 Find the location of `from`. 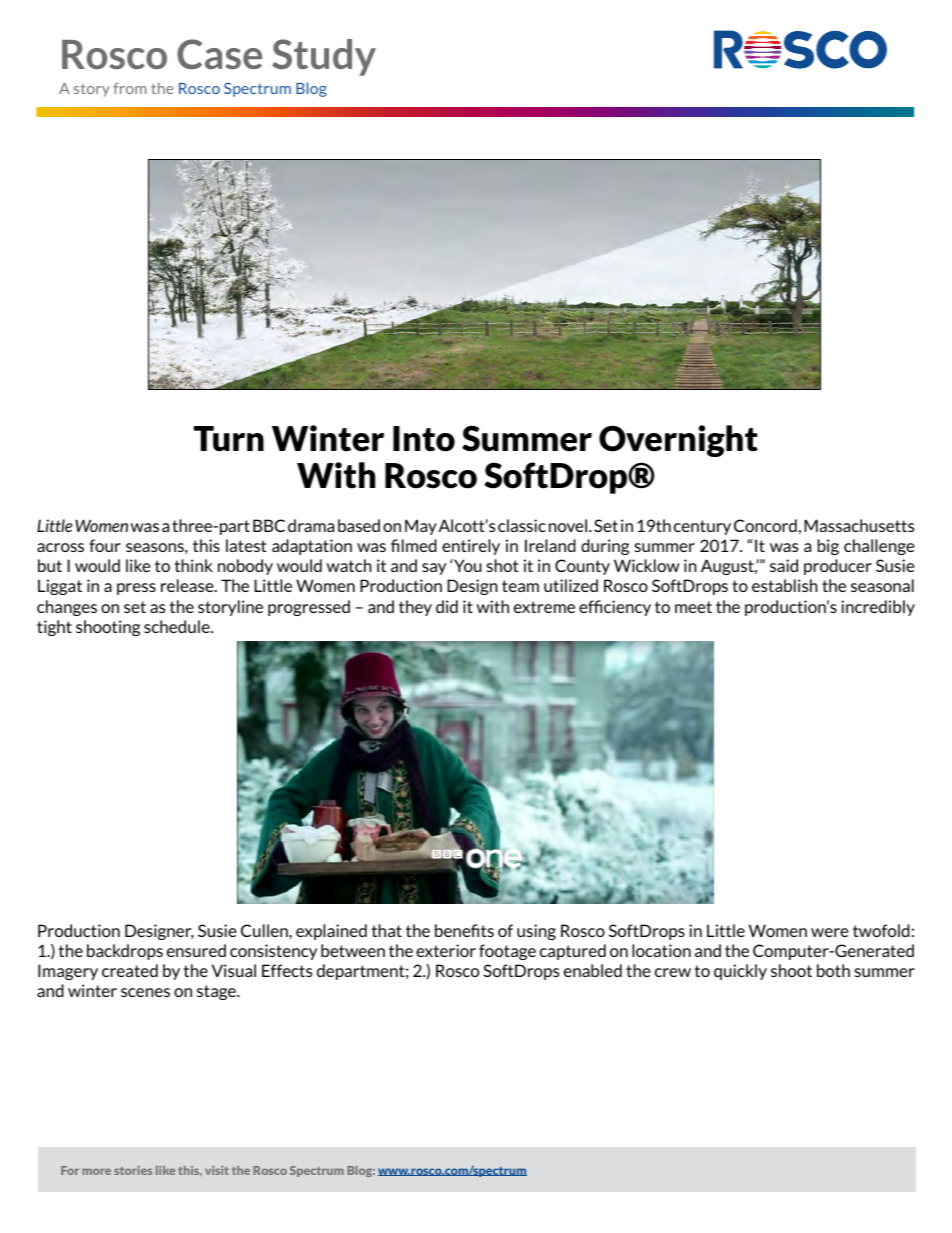

from is located at coordinates (129, 88).
